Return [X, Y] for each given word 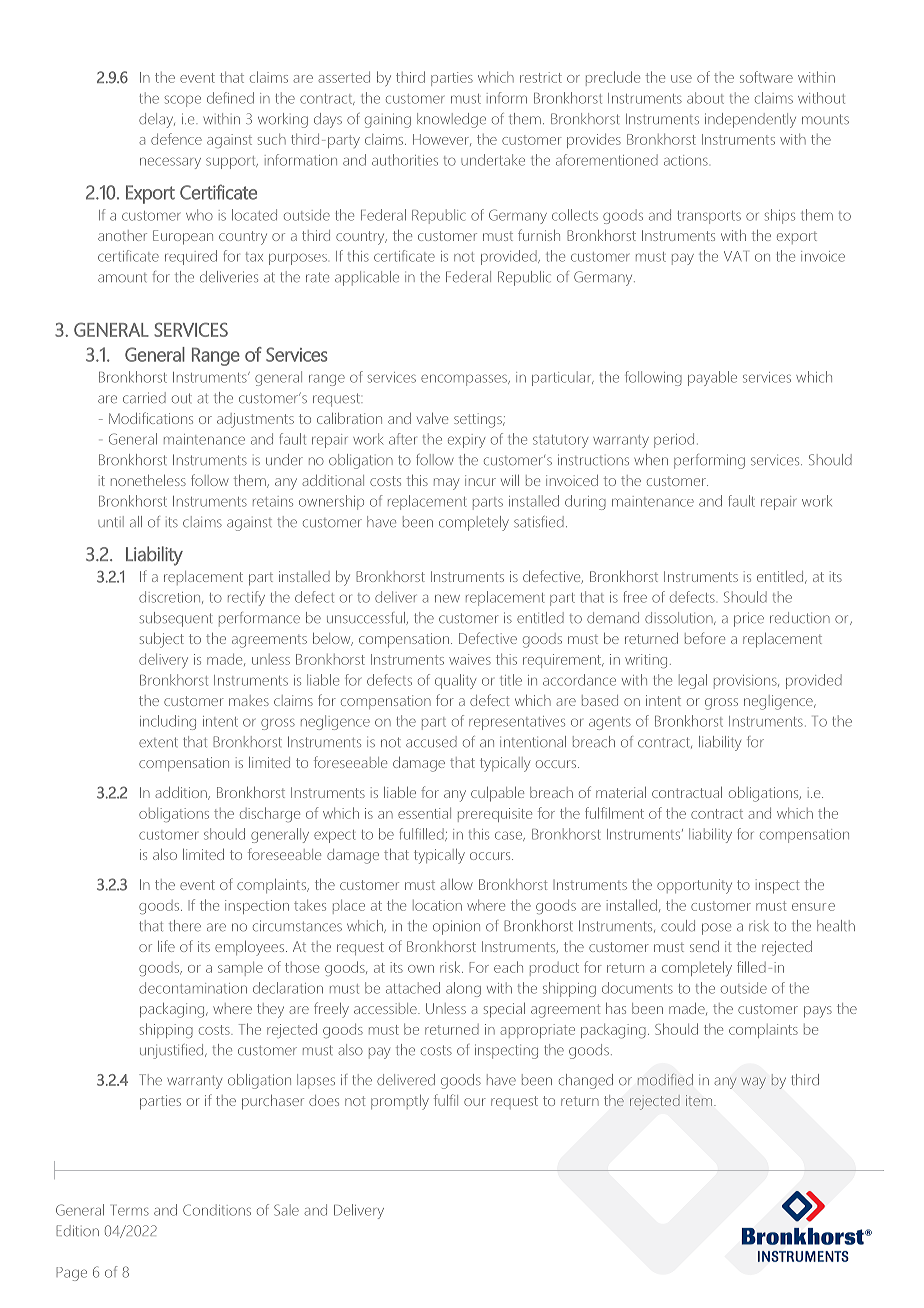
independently [750, 120]
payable [712, 378]
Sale [286, 1210]
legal [693, 681]
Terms [131, 1210]
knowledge [451, 120]
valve [432, 418]
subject [162, 640]
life [166, 946]
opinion [456, 927]
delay [157, 120]
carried [144, 398]
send [704, 946]
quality [455, 681]
